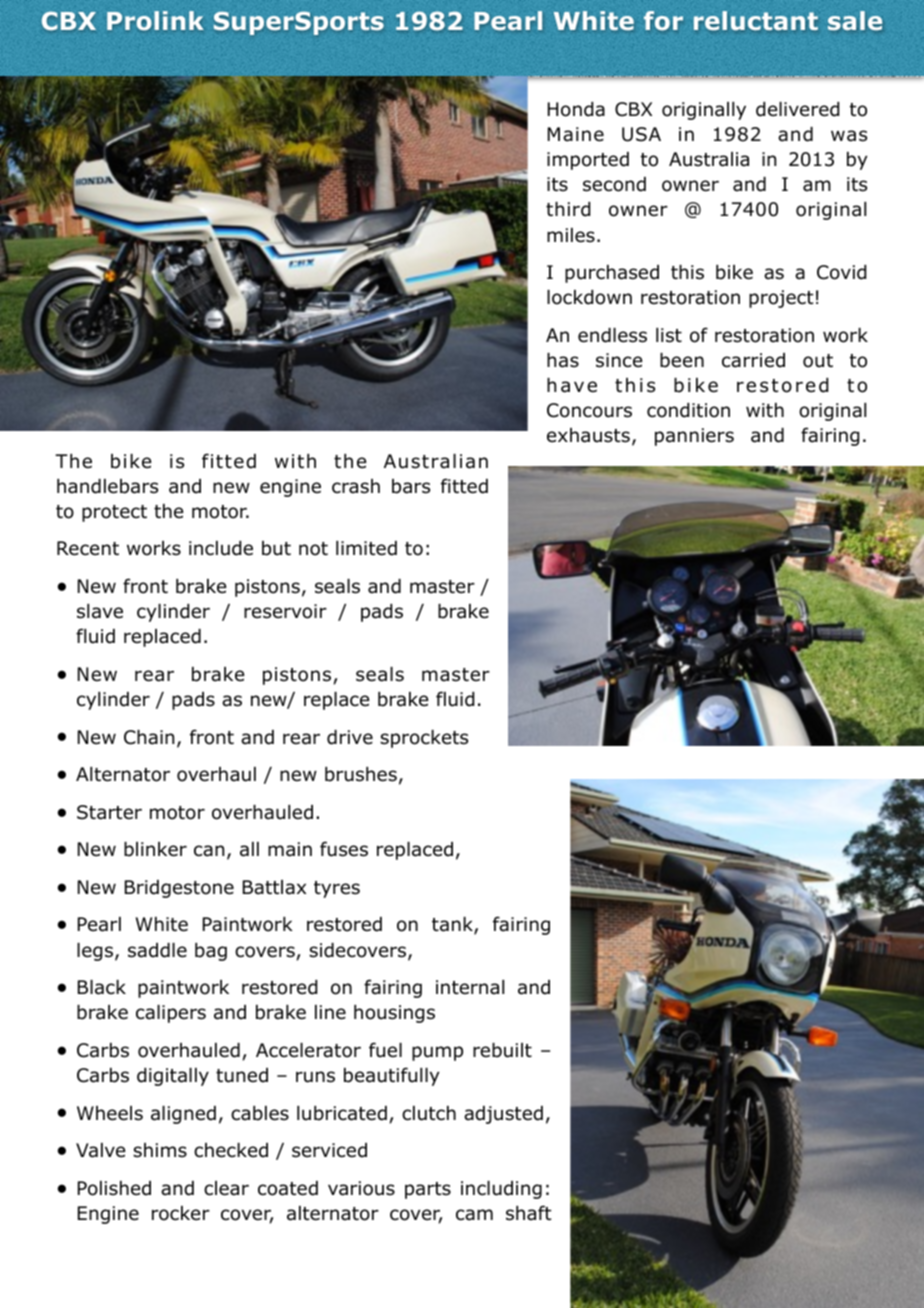 This page has height=1308, width=924. I want to click on panniers, so click(694, 437).
